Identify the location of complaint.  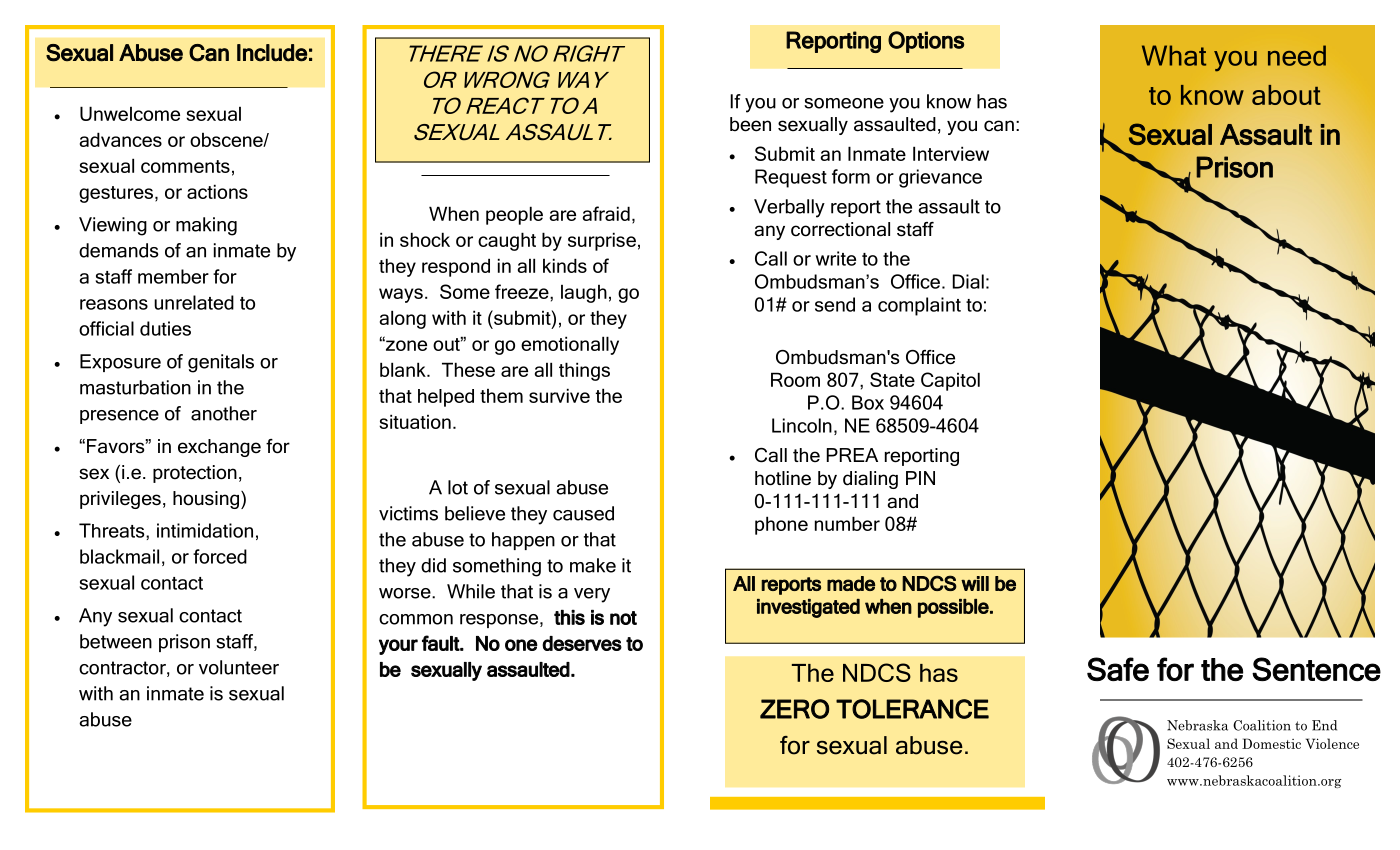
(919, 306).
